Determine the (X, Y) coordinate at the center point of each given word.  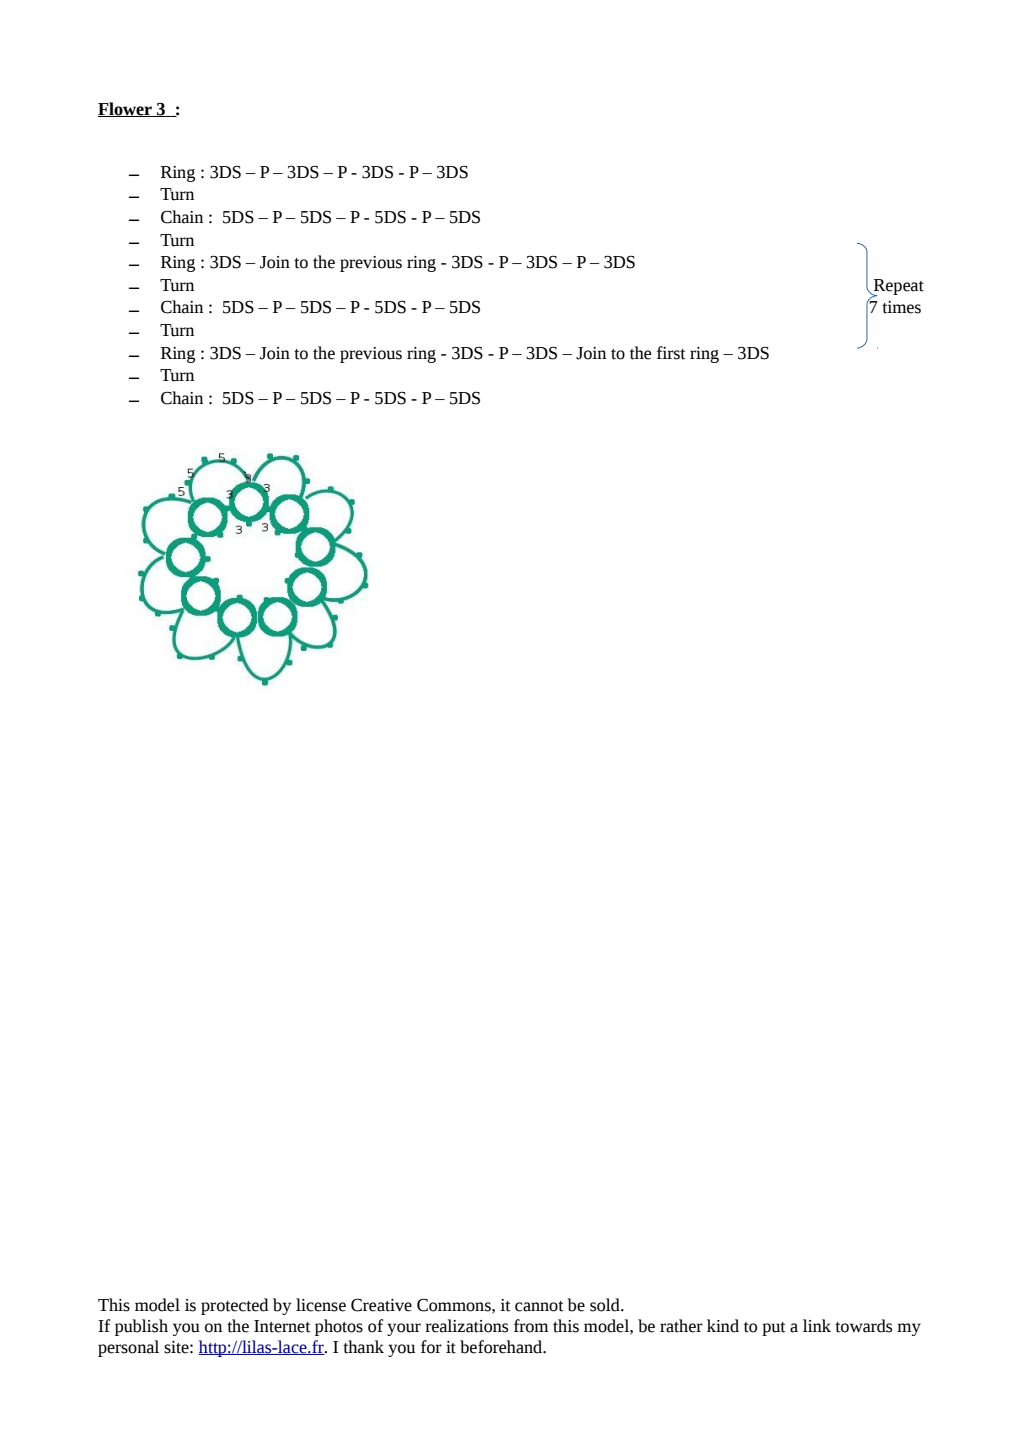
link (817, 1325)
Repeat (897, 288)
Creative (381, 1305)
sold (606, 1305)
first (671, 353)
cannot (539, 1306)
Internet (282, 1326)
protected (234, 1306)
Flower (126, 109)
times (901, 307)
